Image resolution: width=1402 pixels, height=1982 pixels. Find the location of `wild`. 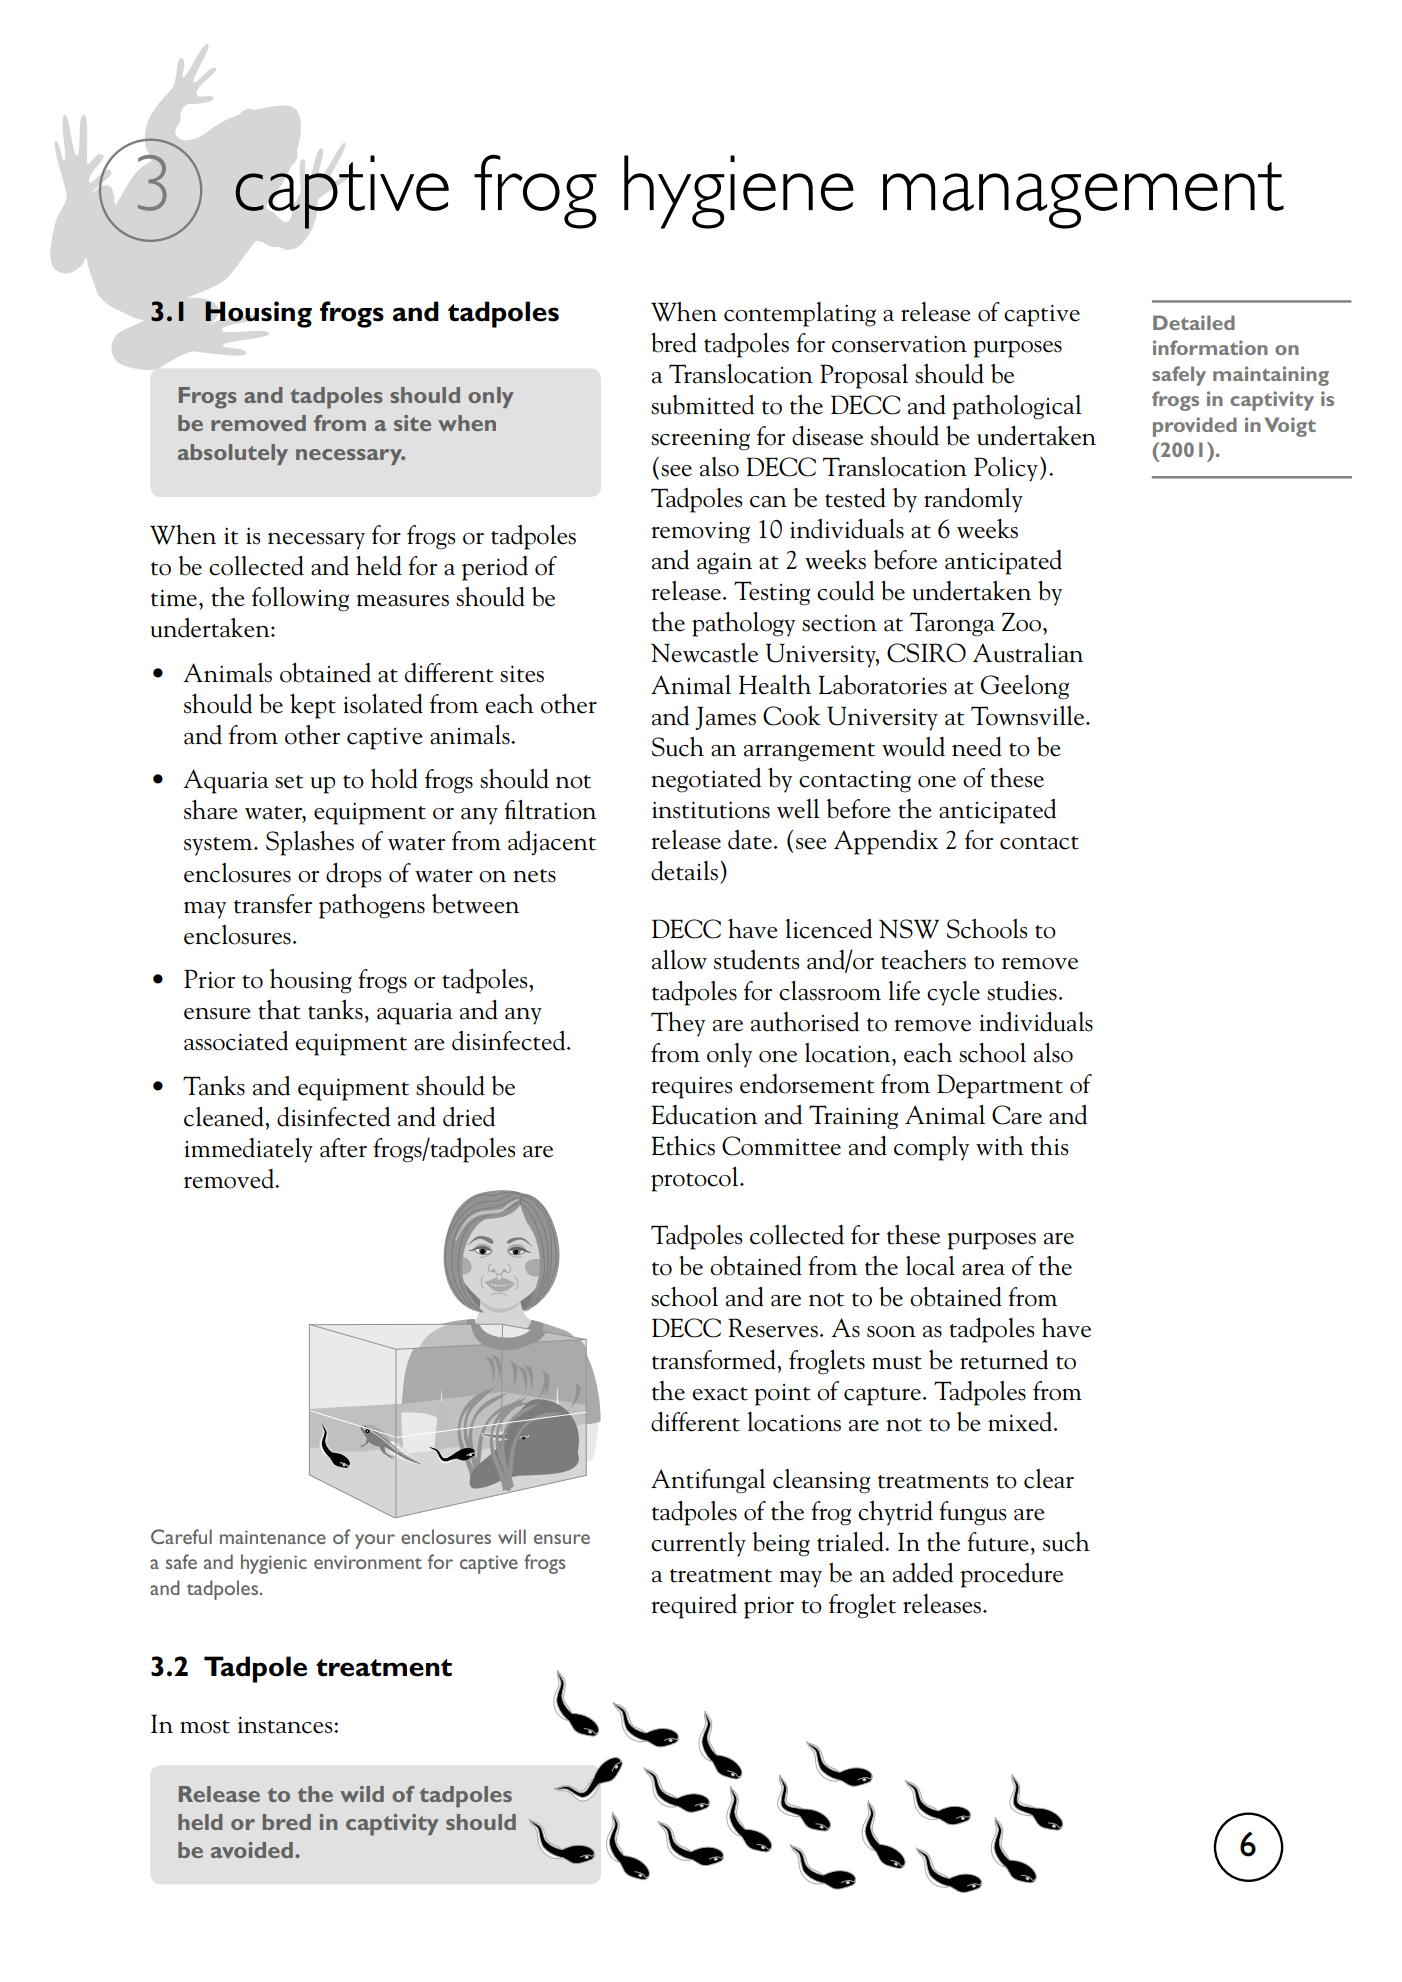

wild is located at coordinates (362, 1794).
